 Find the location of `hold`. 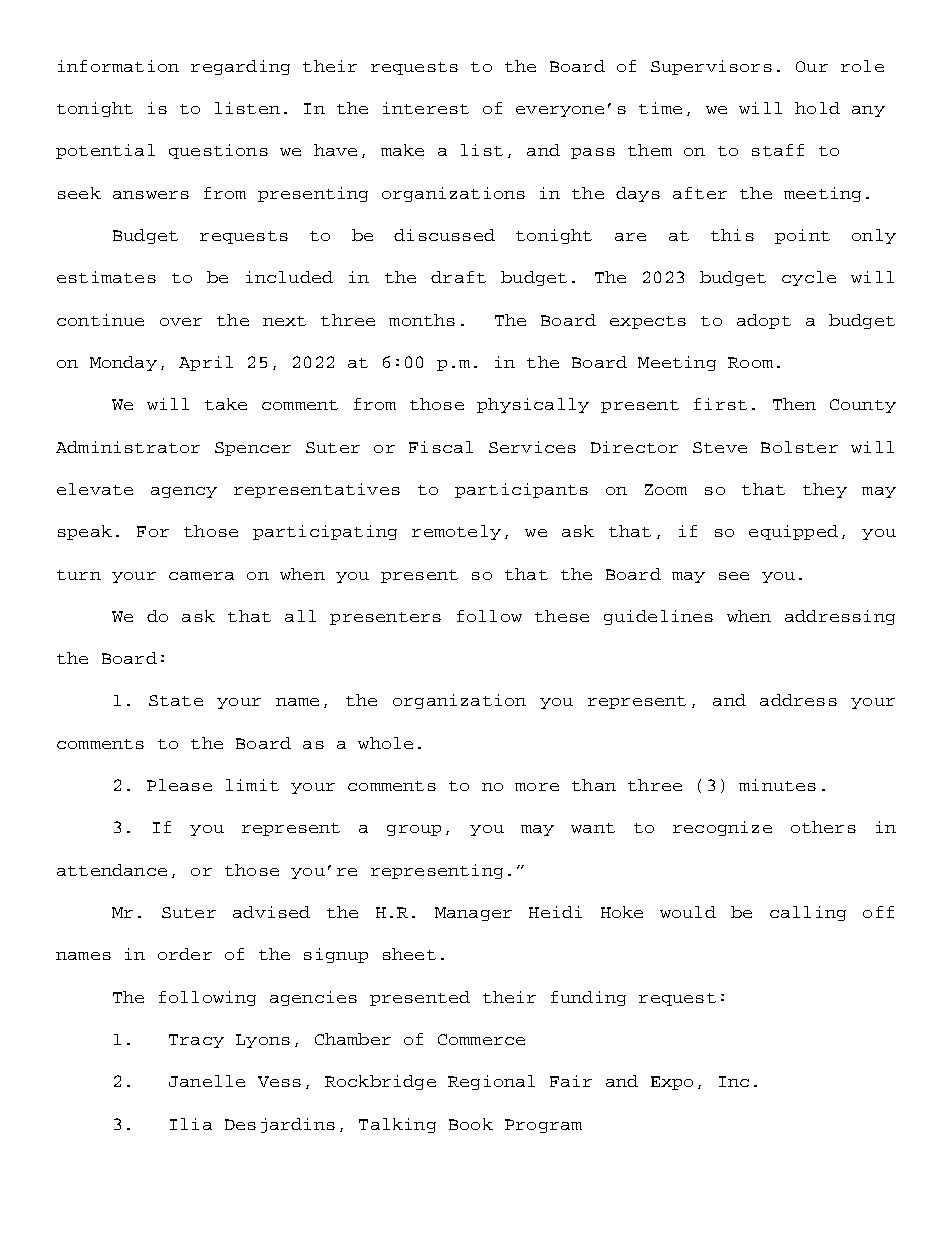

hold is located at coordinates (817, 108).
